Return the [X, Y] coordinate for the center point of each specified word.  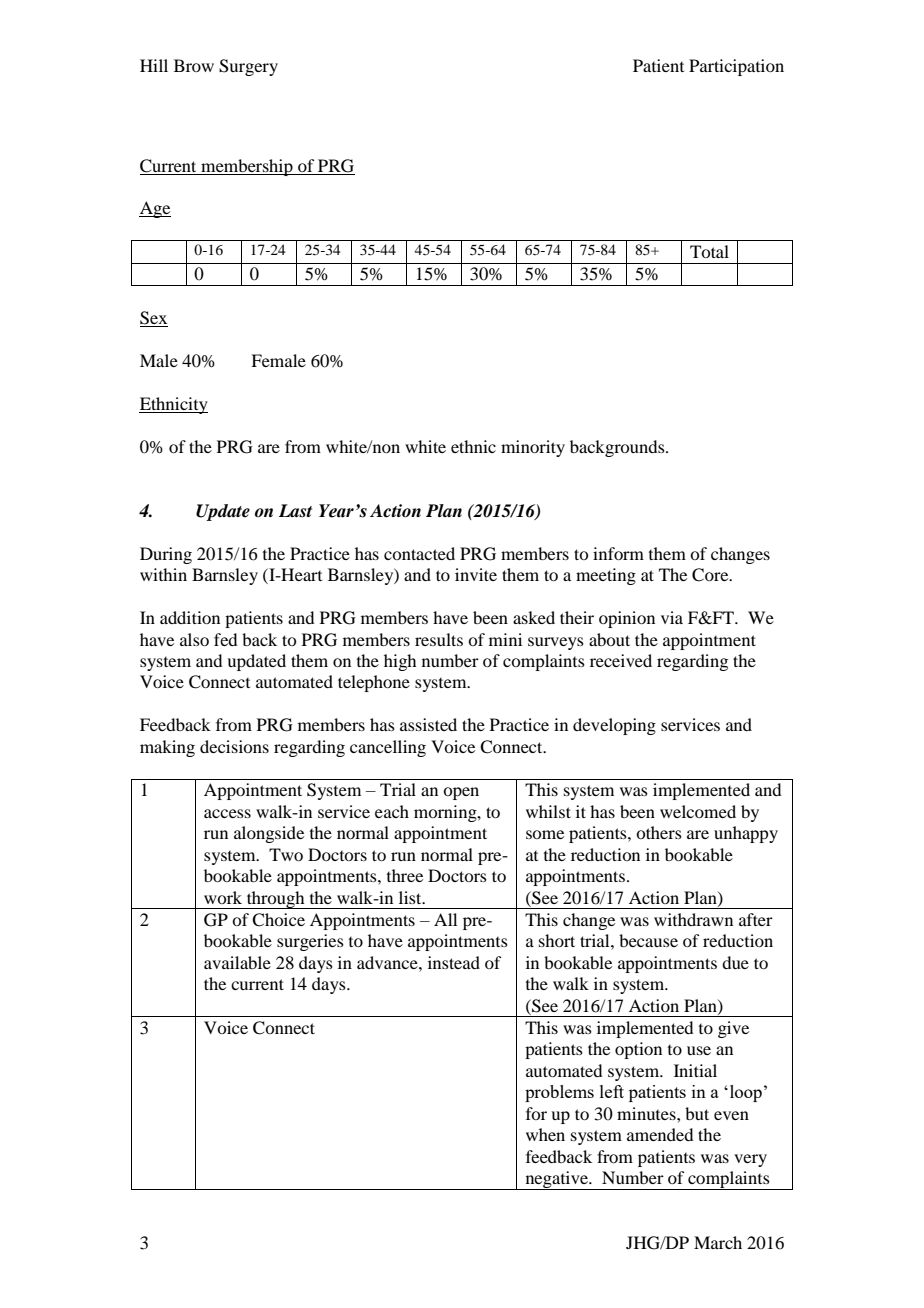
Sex [154, 319]
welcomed [698, 811]
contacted [419, 553]
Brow [194, 65]
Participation [736, 67]
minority [533, 448]
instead [454, 962]
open [461, 793]
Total [709, 251]
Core [711, 575]
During [166, 555]
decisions [234, 746]
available [237, 962]
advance [388, 962]
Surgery [248, 67]
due [735, 962]
